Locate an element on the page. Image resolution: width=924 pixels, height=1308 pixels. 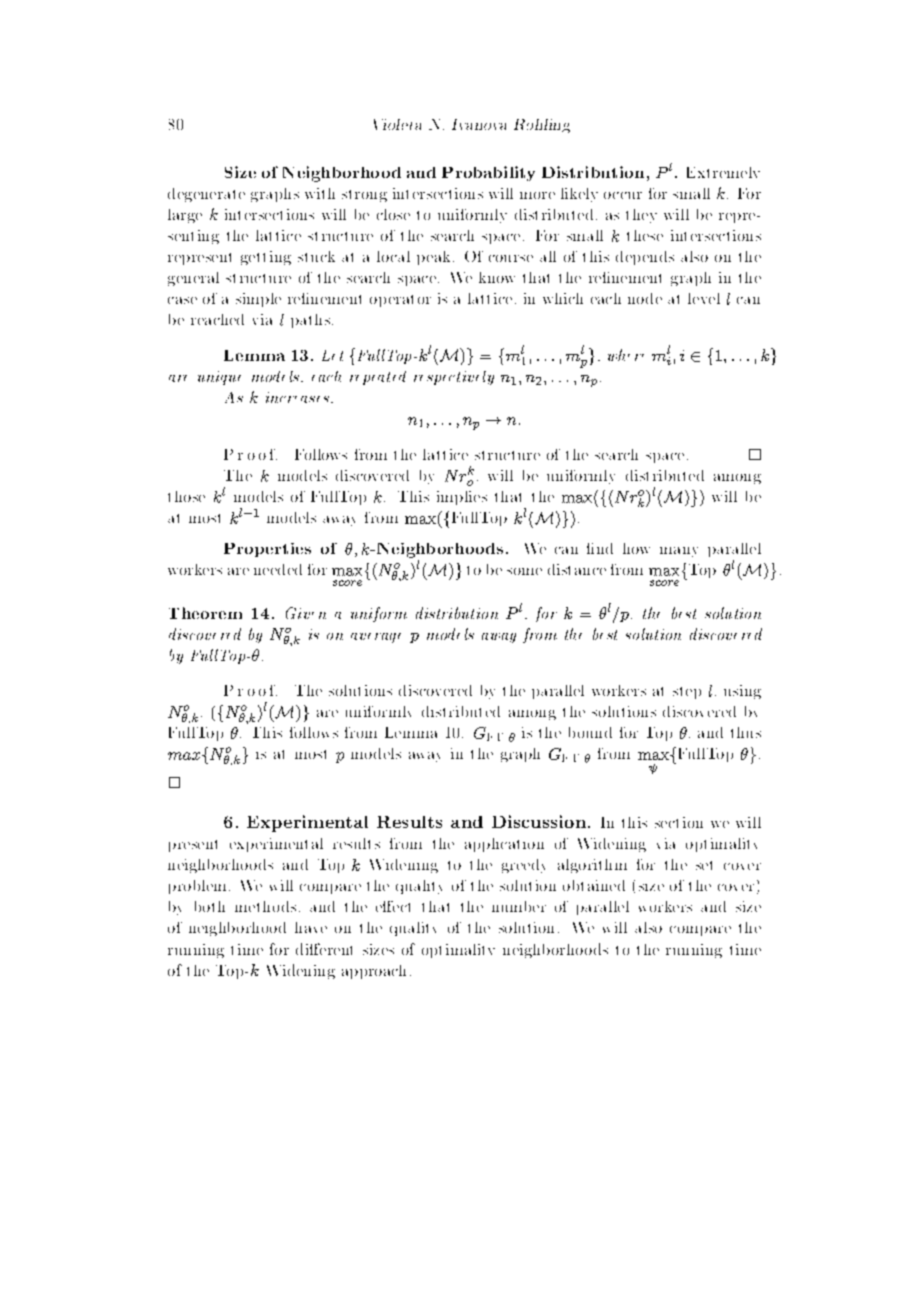
degenerate is located at coordinates (206, 195).
